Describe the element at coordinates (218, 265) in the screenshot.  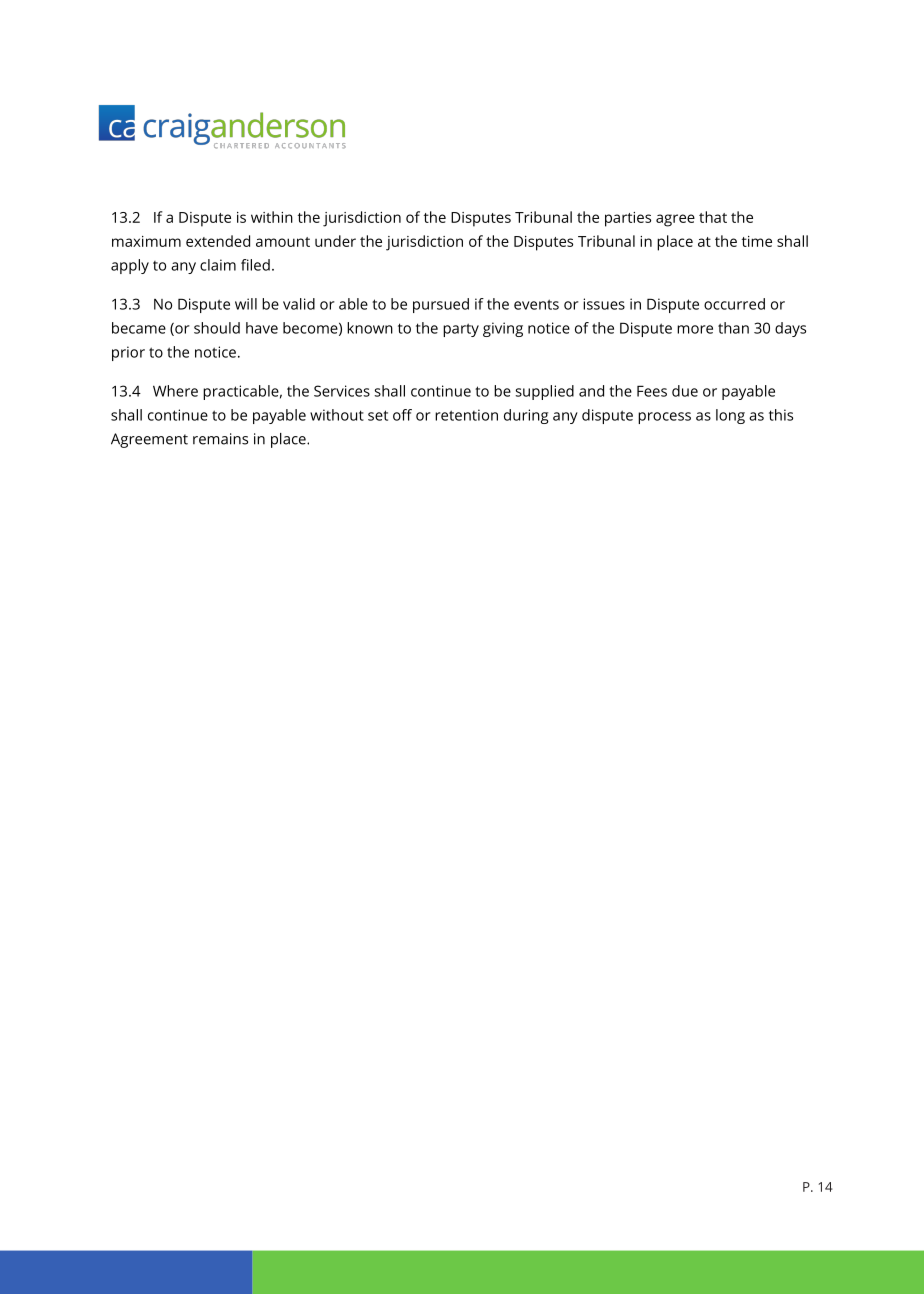
I see `claim` at that location.
